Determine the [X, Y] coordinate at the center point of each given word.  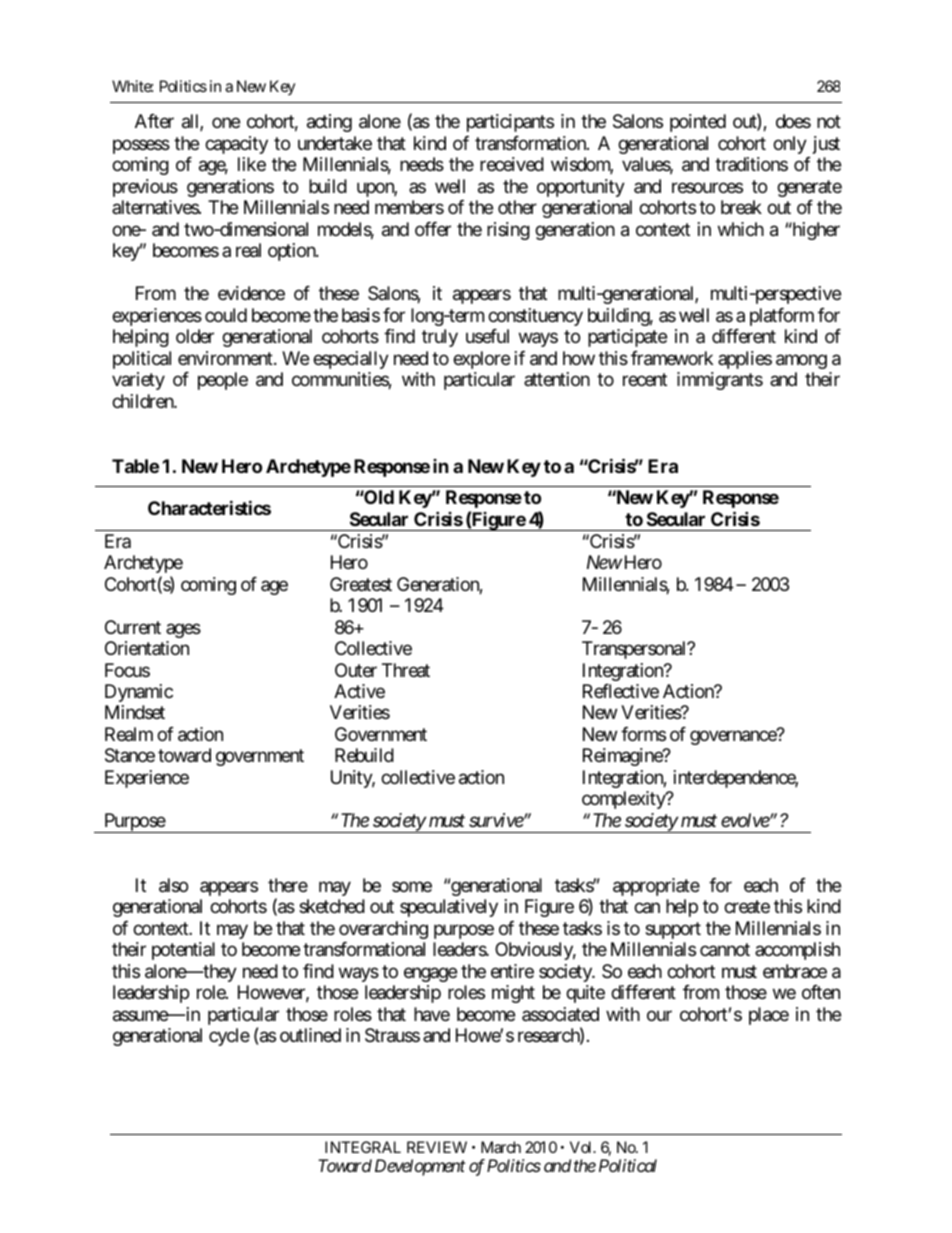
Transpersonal [635, 650]
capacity [236, 145]
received [512, 164]
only [790, 145]
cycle [229, 1037]
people [223, 381]
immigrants [720, 381]
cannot [725, 950]
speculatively [449, 908]
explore [481, 360]
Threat [406, 670]
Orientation [147, 648]
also [173, 885]
